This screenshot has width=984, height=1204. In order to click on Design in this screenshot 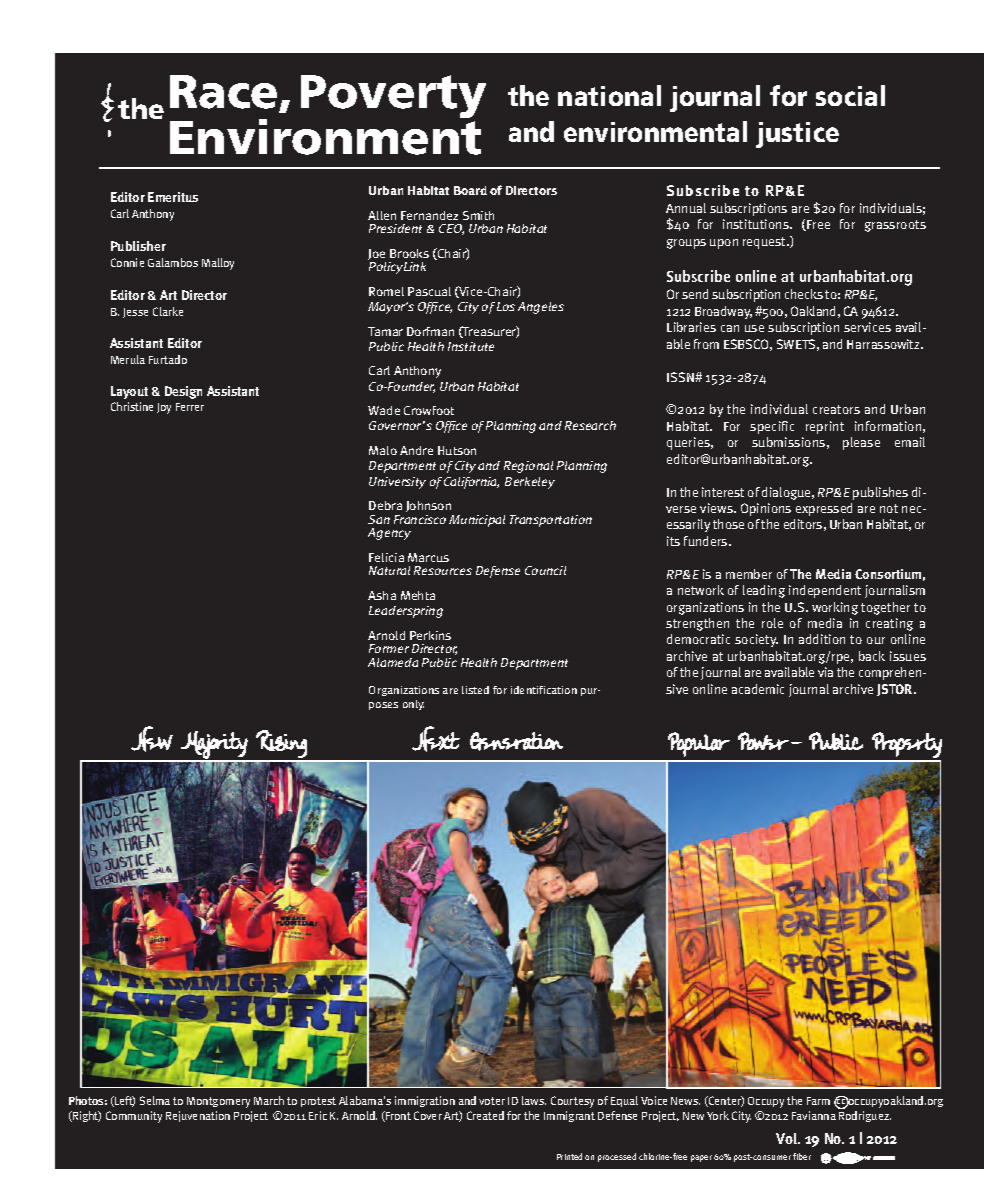, I will do `click(183, 392)`.
